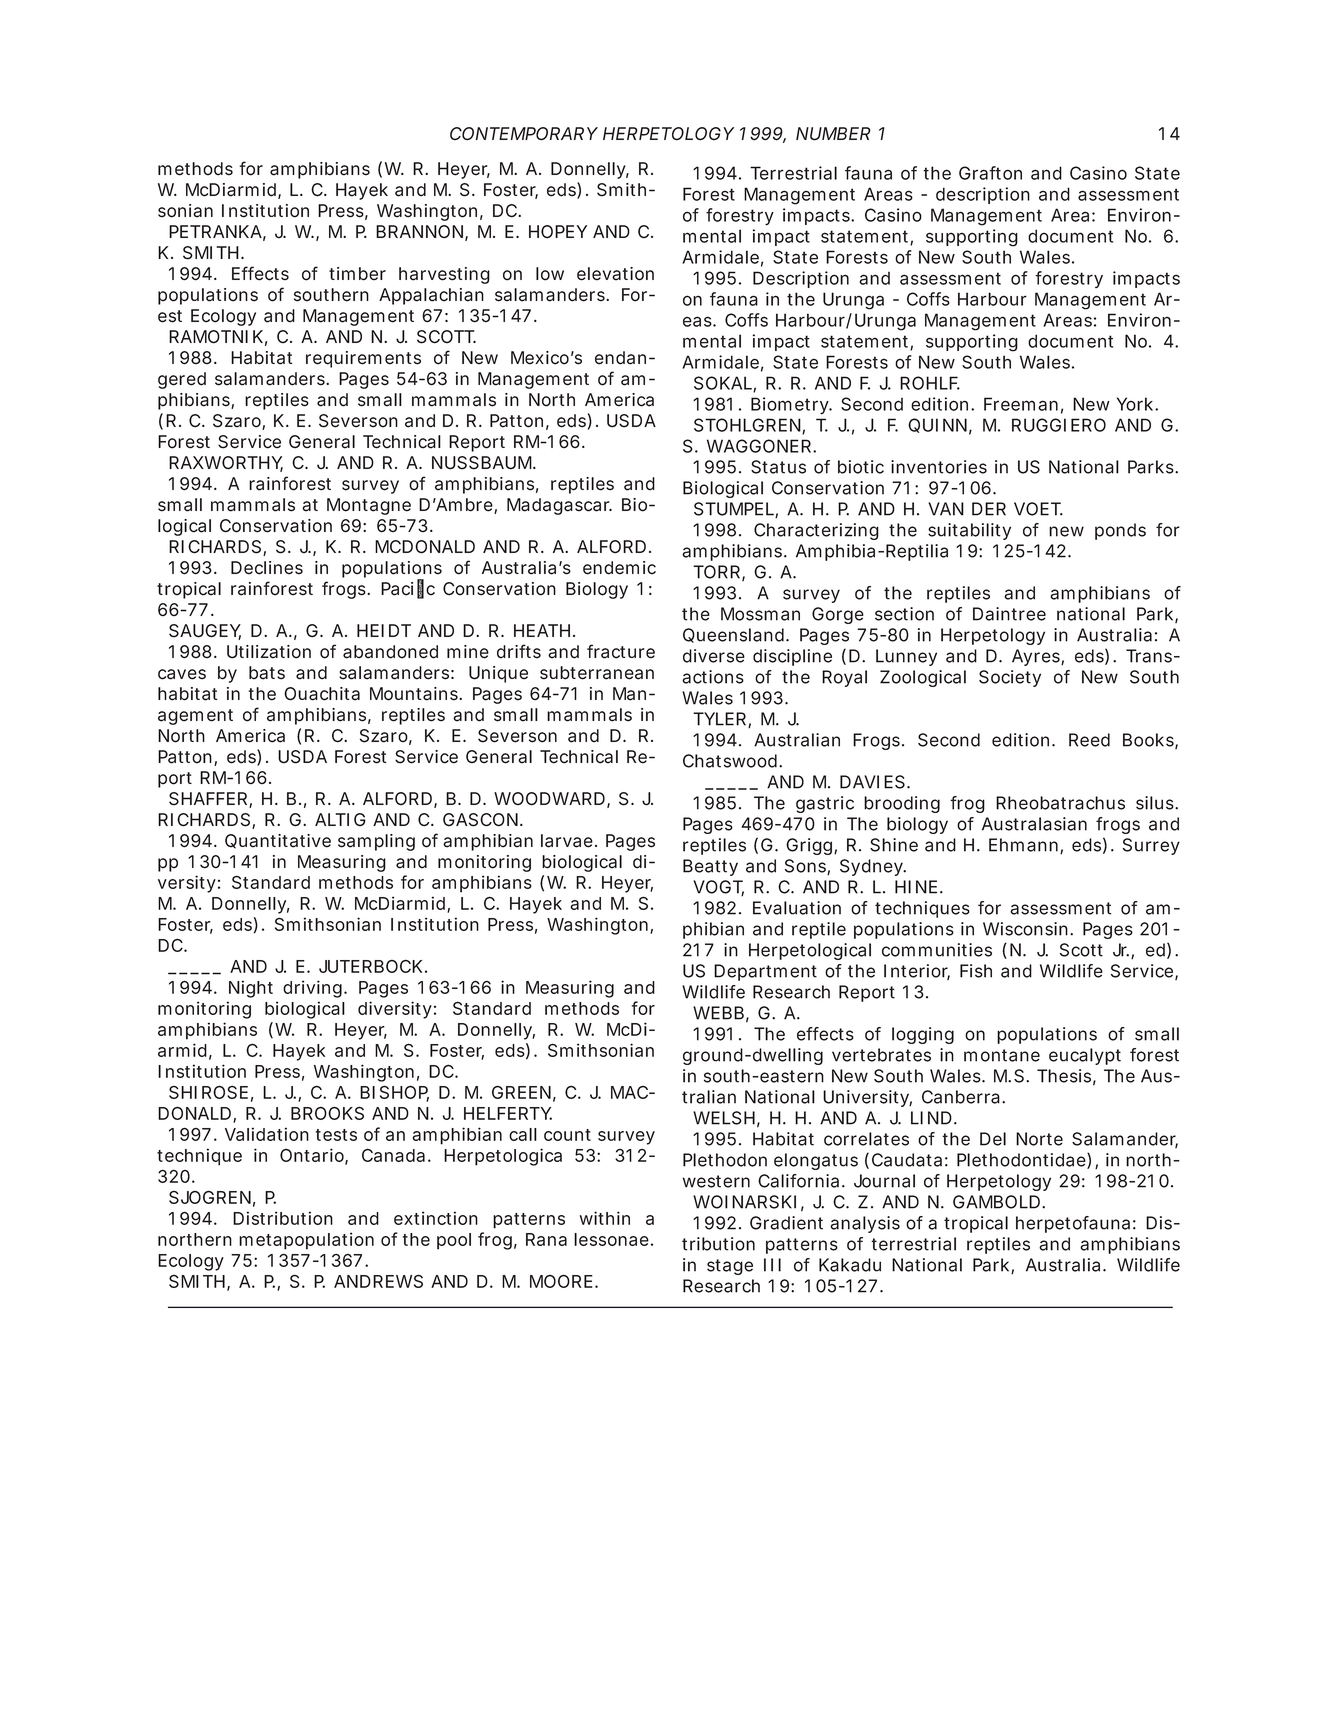 The height and width of the screenshot is (1732, 1338). What do you see at coordinates (833, 134) in the screenshot?
I see `NUMBER` at bounding box center [833, 134].
